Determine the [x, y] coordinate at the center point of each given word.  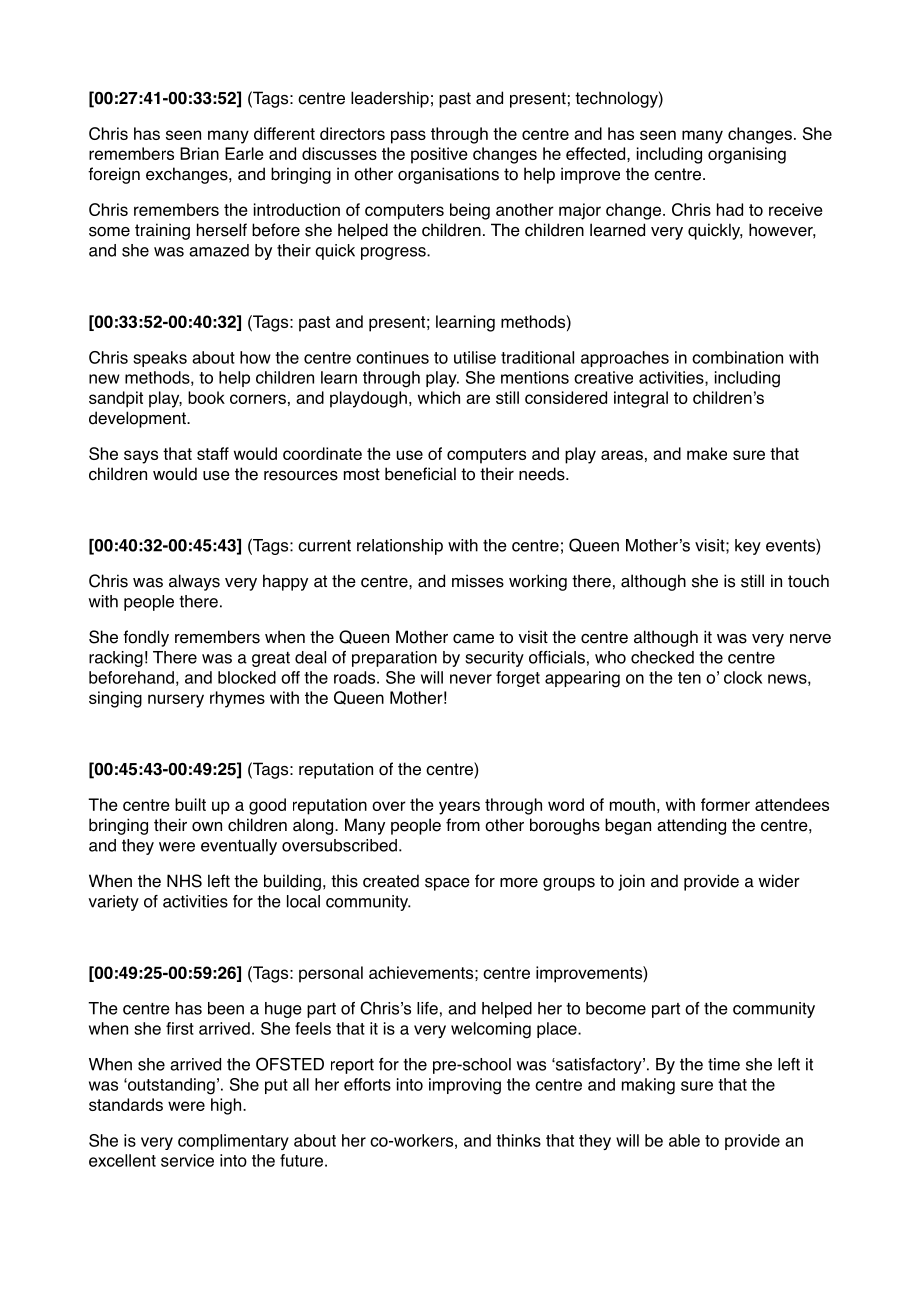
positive [439, 155]
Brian [199, 153]
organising [747, 155]
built [190, 804]
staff [213, 453]
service [187, 1160]
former [725, 804]
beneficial [420, 474]
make [707, 453]
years [459, 808]
